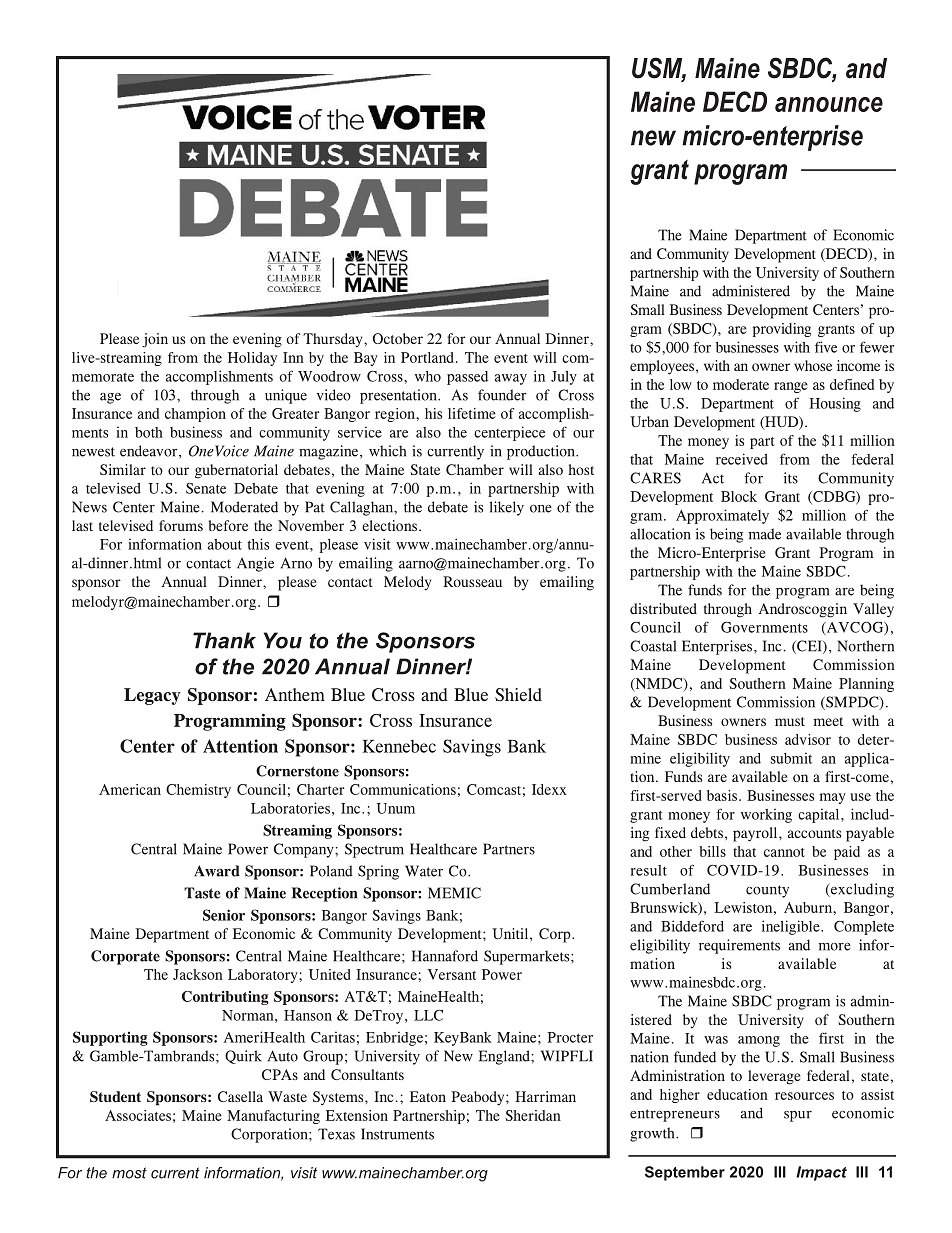  What do you see at coordinates (479, 1098) in the screenshot?
I see `Peabody` at bounding box center [479, 1098].
